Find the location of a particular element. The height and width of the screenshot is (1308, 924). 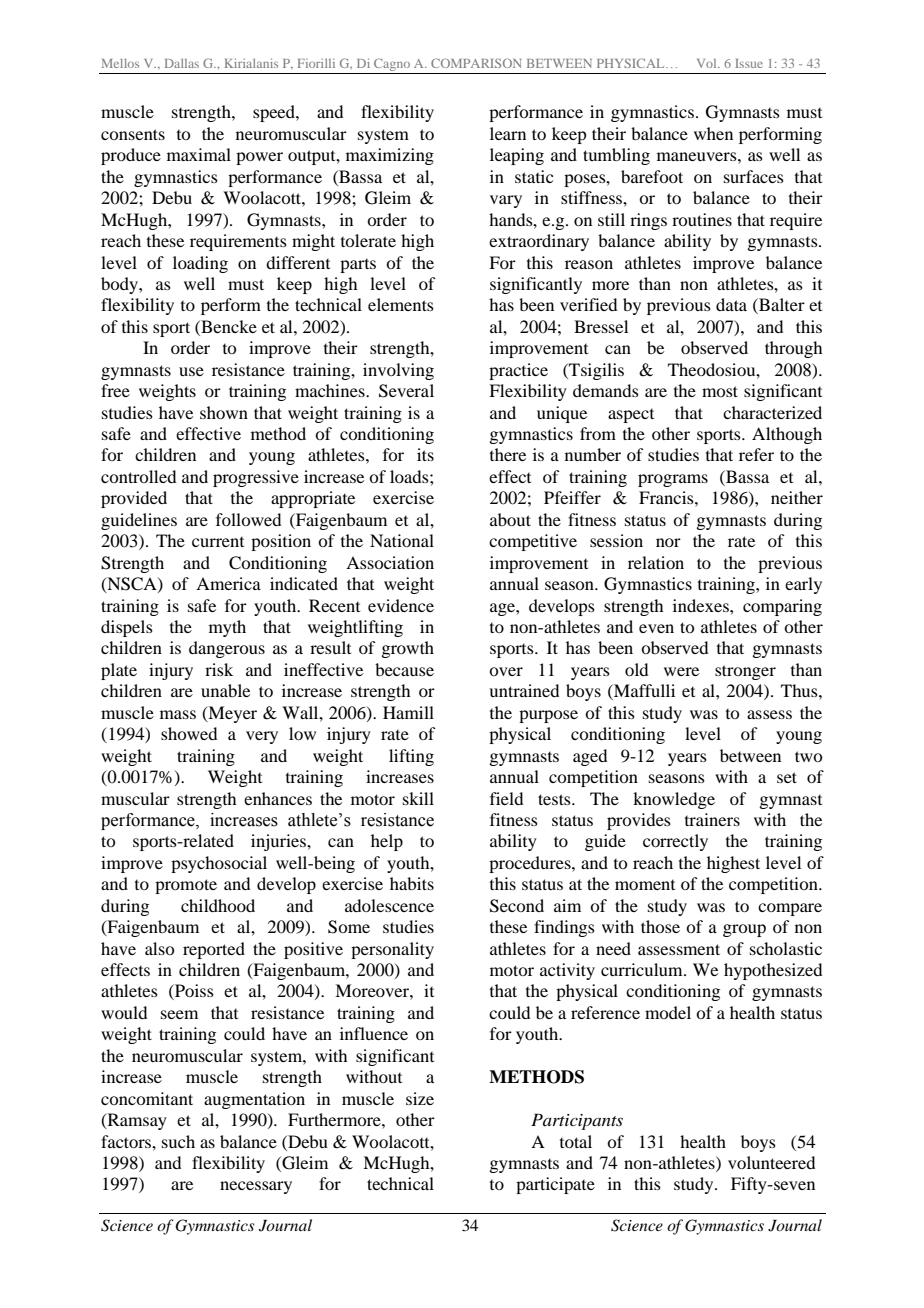

such is located at coordinates (178, 1141).
